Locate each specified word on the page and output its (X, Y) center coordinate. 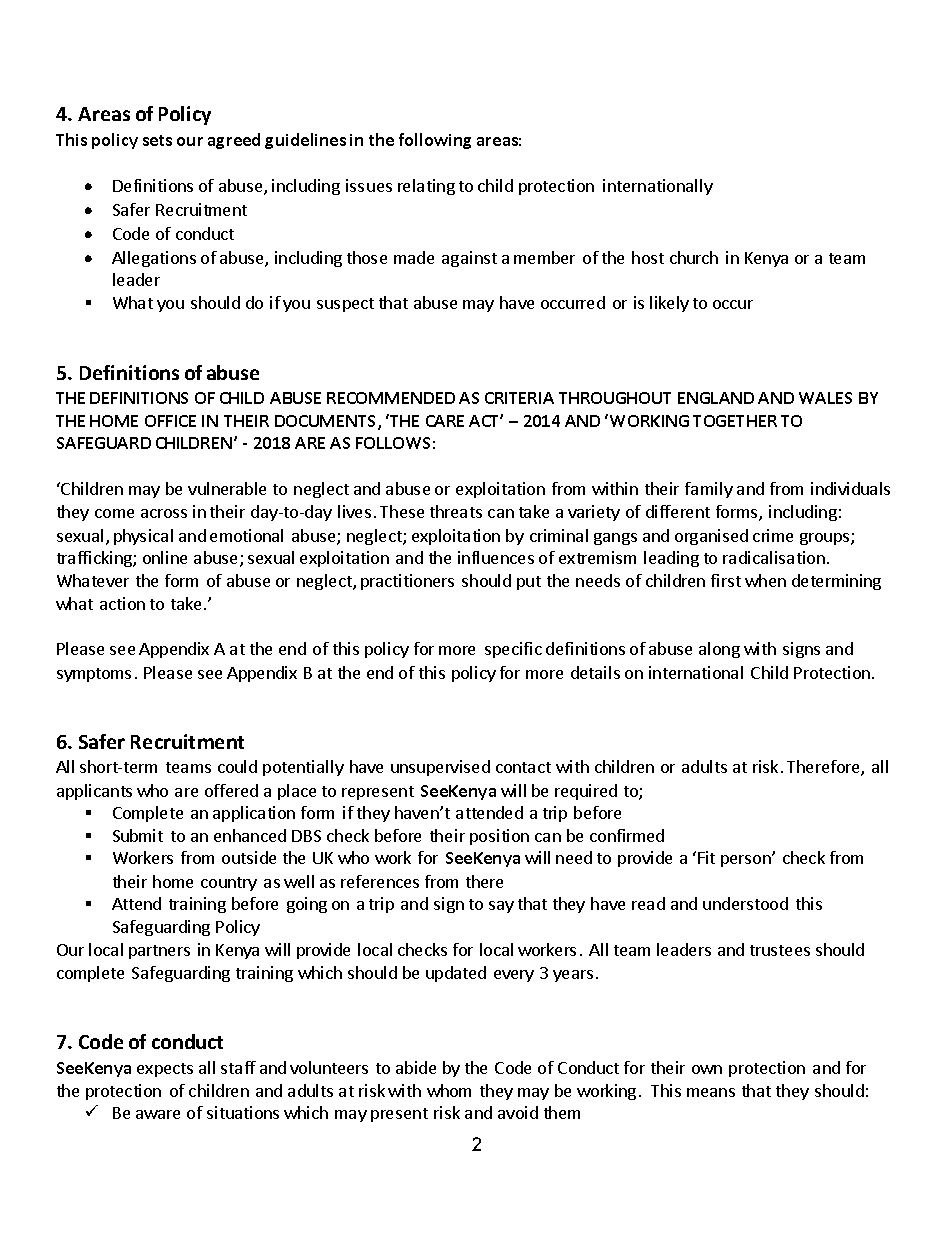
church (694, 257)
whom (449, 1090)
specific (513, 650)
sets (157, 140)
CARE (445, 421)
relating (426, 187)
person (747, 860)
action (122, 603)
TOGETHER (735, 421)
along (719, 650)
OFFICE (170, 421)
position (499, 837)
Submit (138, 835)
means (711, 1092)
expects (165, 1070)
